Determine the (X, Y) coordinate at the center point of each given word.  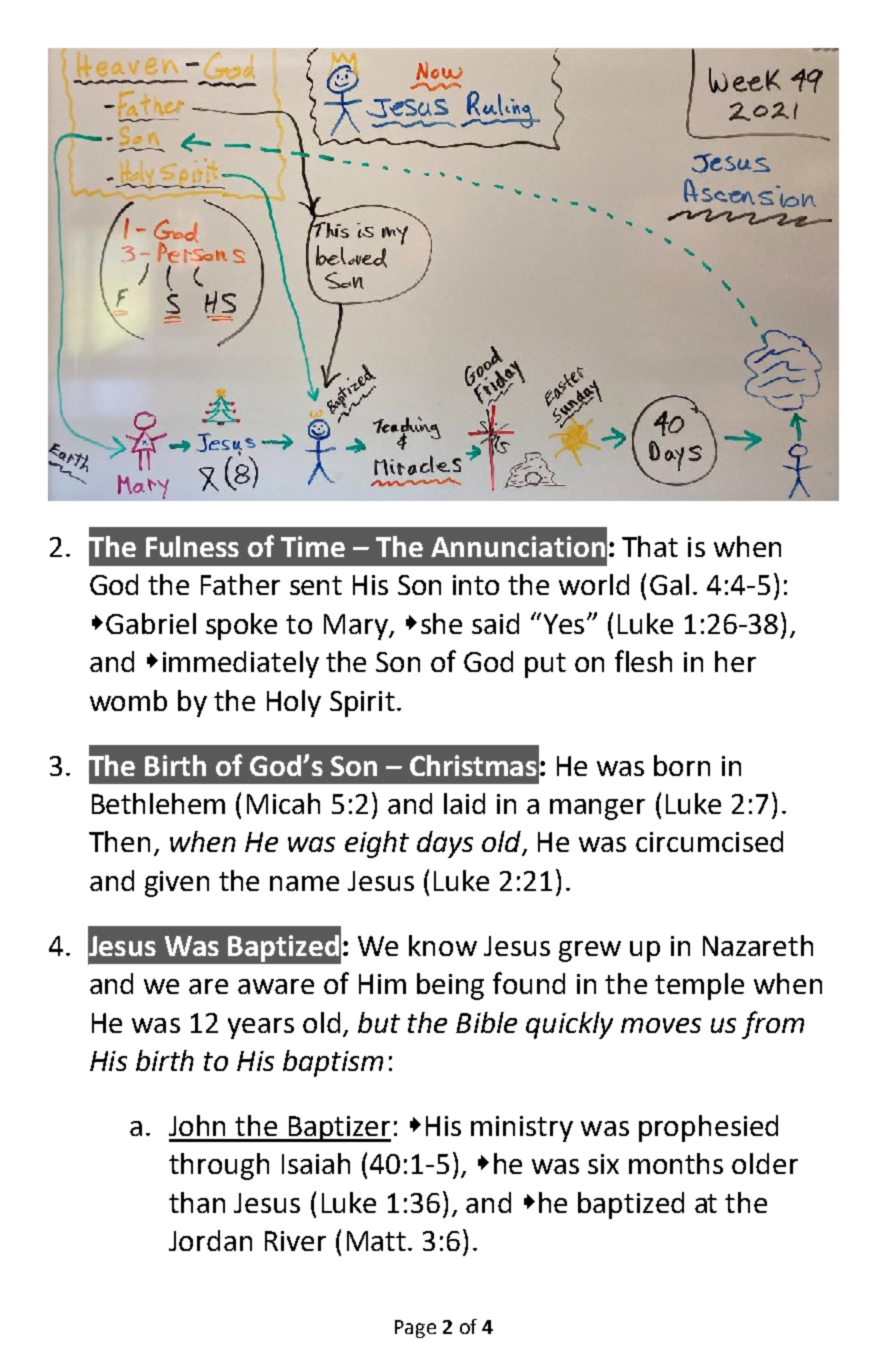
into (476, 585)
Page (415, 1329)
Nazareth (758, 945)
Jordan (210, 1240)
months (676, 1163)
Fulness (192, 546)
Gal (669, 584)
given (177, 884)
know (443, 945)
